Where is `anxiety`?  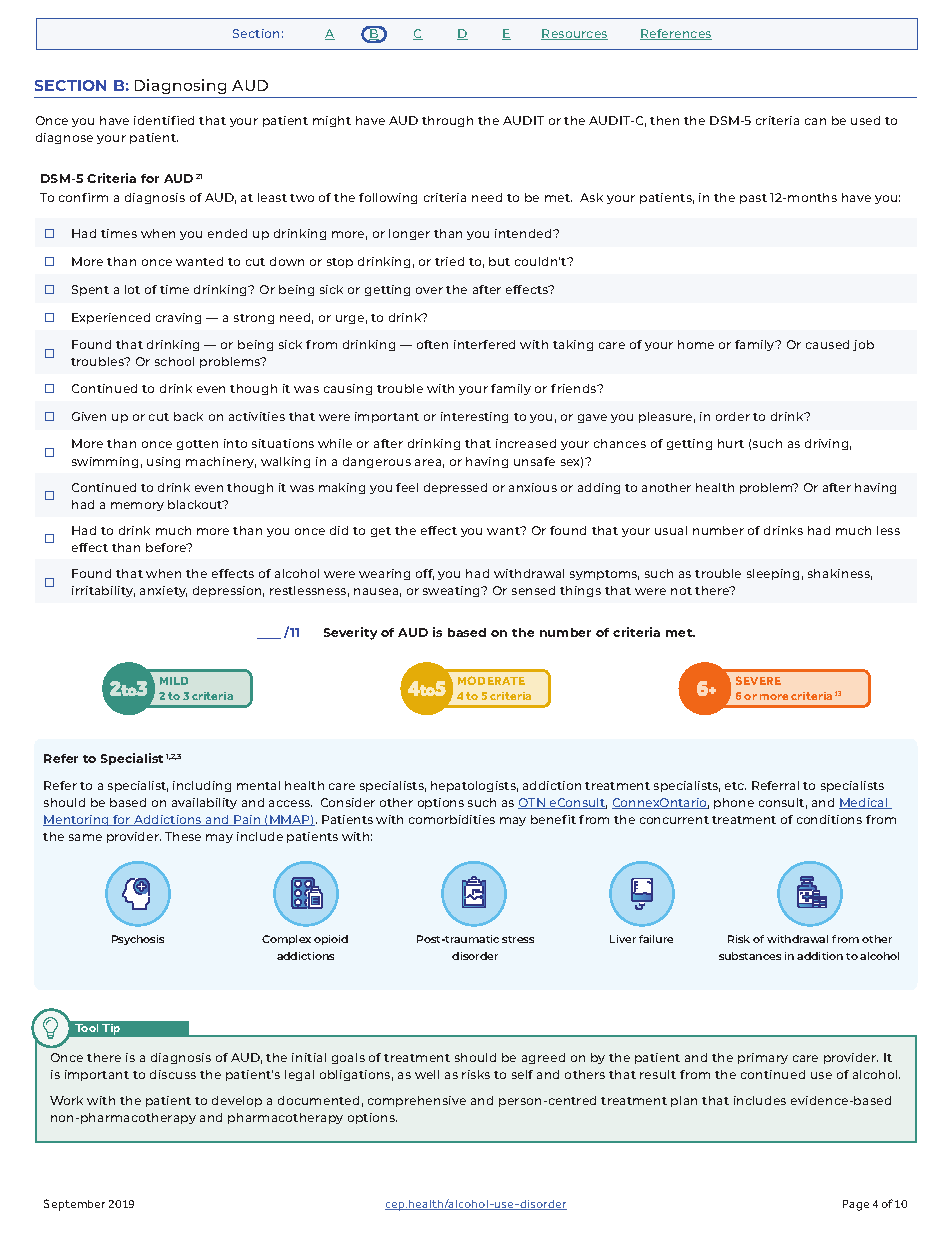 anxiety is located at coordinates (163, 591).
